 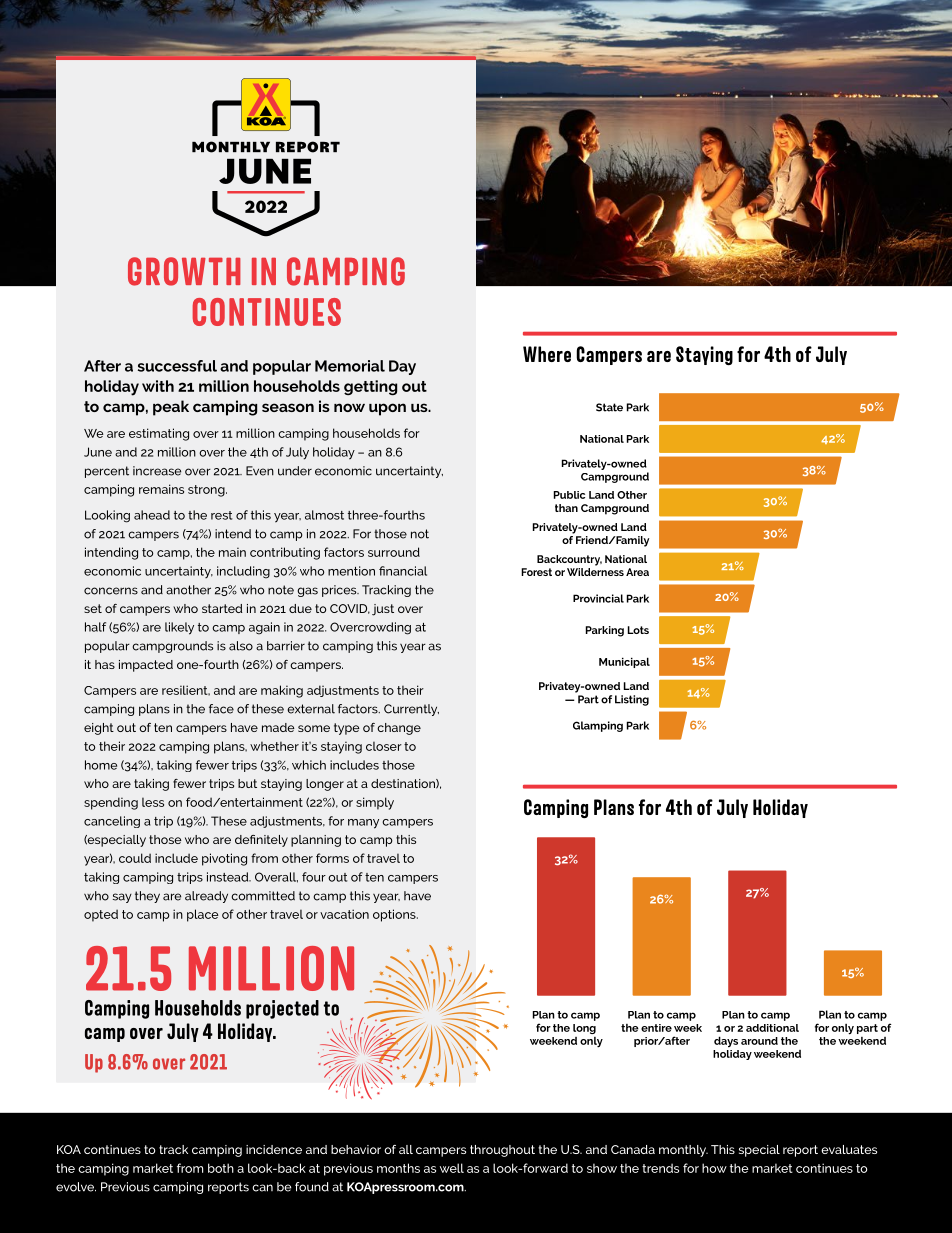 What do you see at coordinates (184, 271) in the screenshot?
I see `GROWTH` at bounding box center [184, 271].
